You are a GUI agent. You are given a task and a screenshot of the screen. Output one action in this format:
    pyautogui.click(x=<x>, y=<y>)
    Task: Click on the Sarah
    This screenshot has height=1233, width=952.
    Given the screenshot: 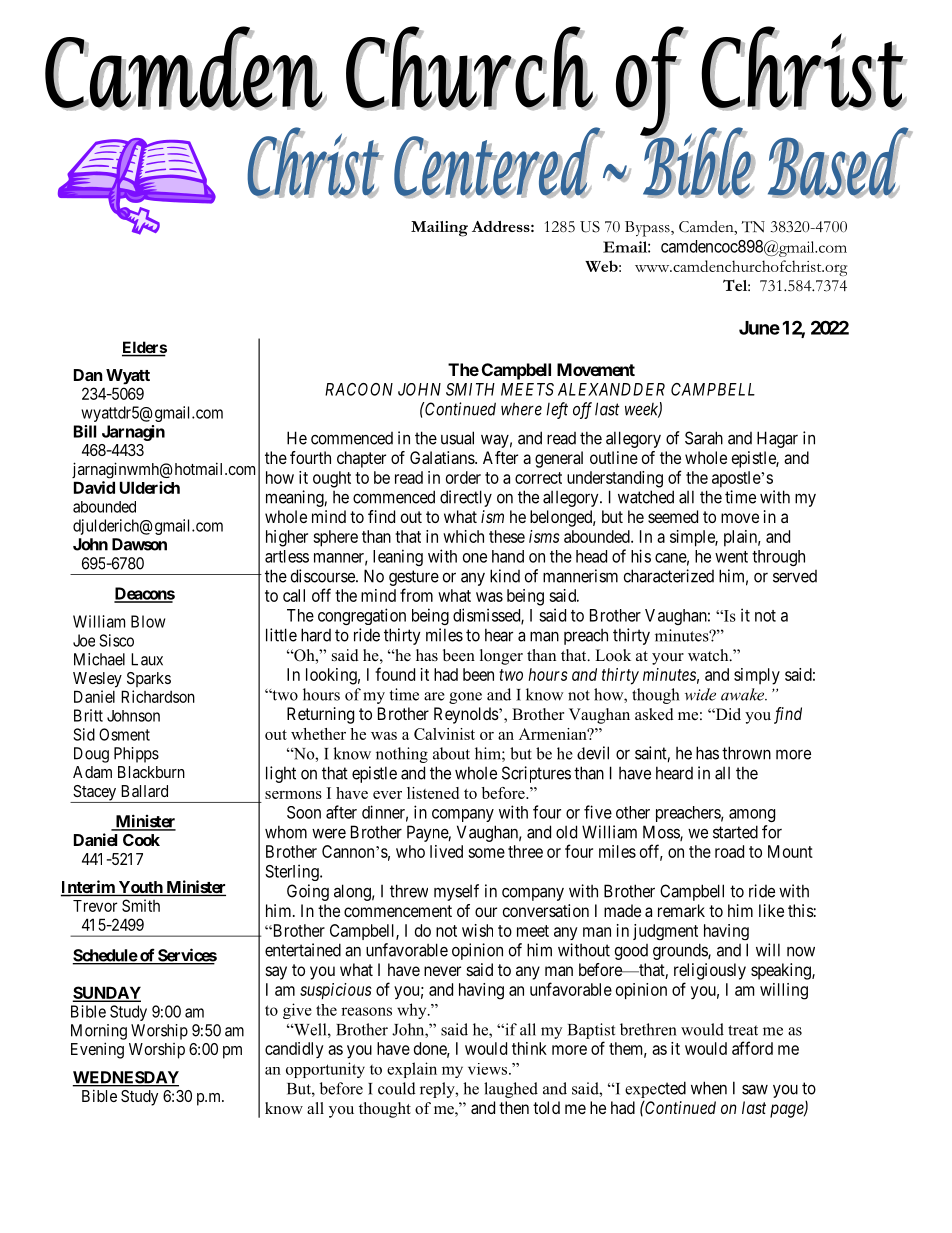 What is the action you would take?
    pyautogui.click(x=704, y=438)
